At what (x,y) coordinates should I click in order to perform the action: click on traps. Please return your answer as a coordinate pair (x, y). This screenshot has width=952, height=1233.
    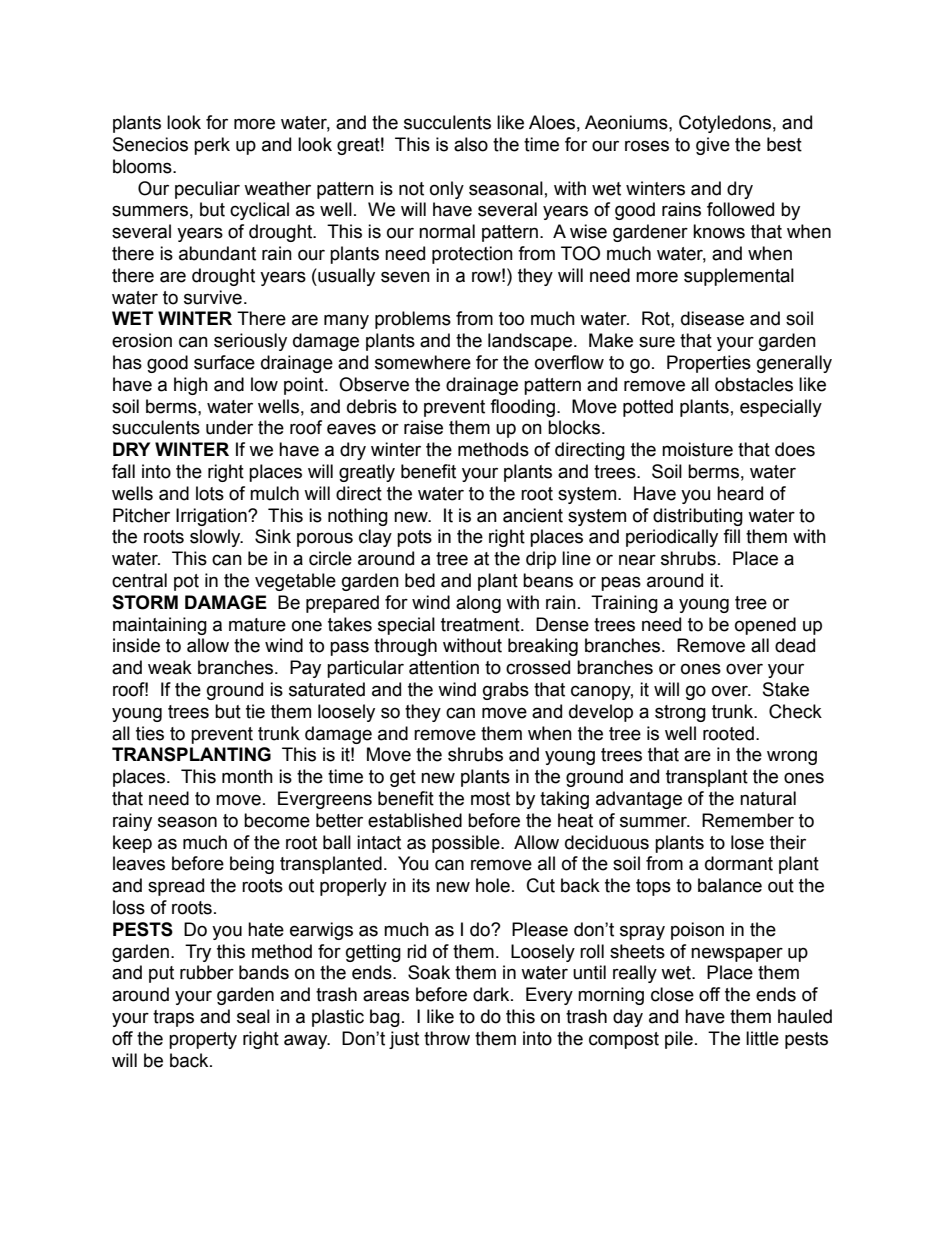
    Looking at the image, I should click on (173, 1018).
